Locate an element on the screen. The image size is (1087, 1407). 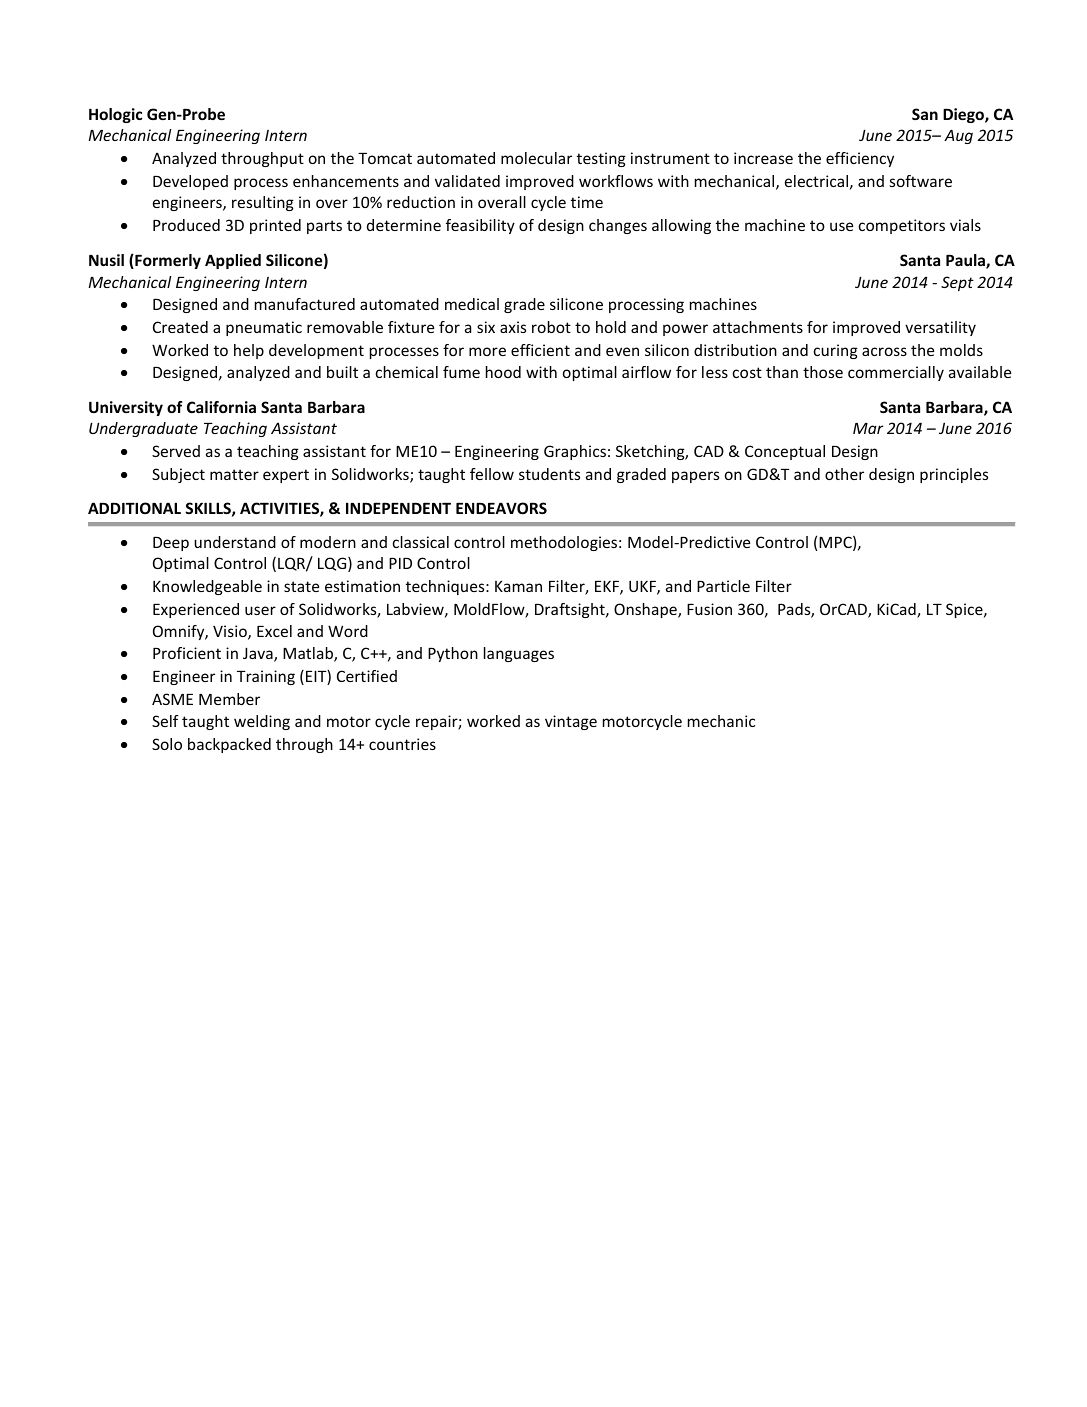
welding is located at coordinates (262, 722).
